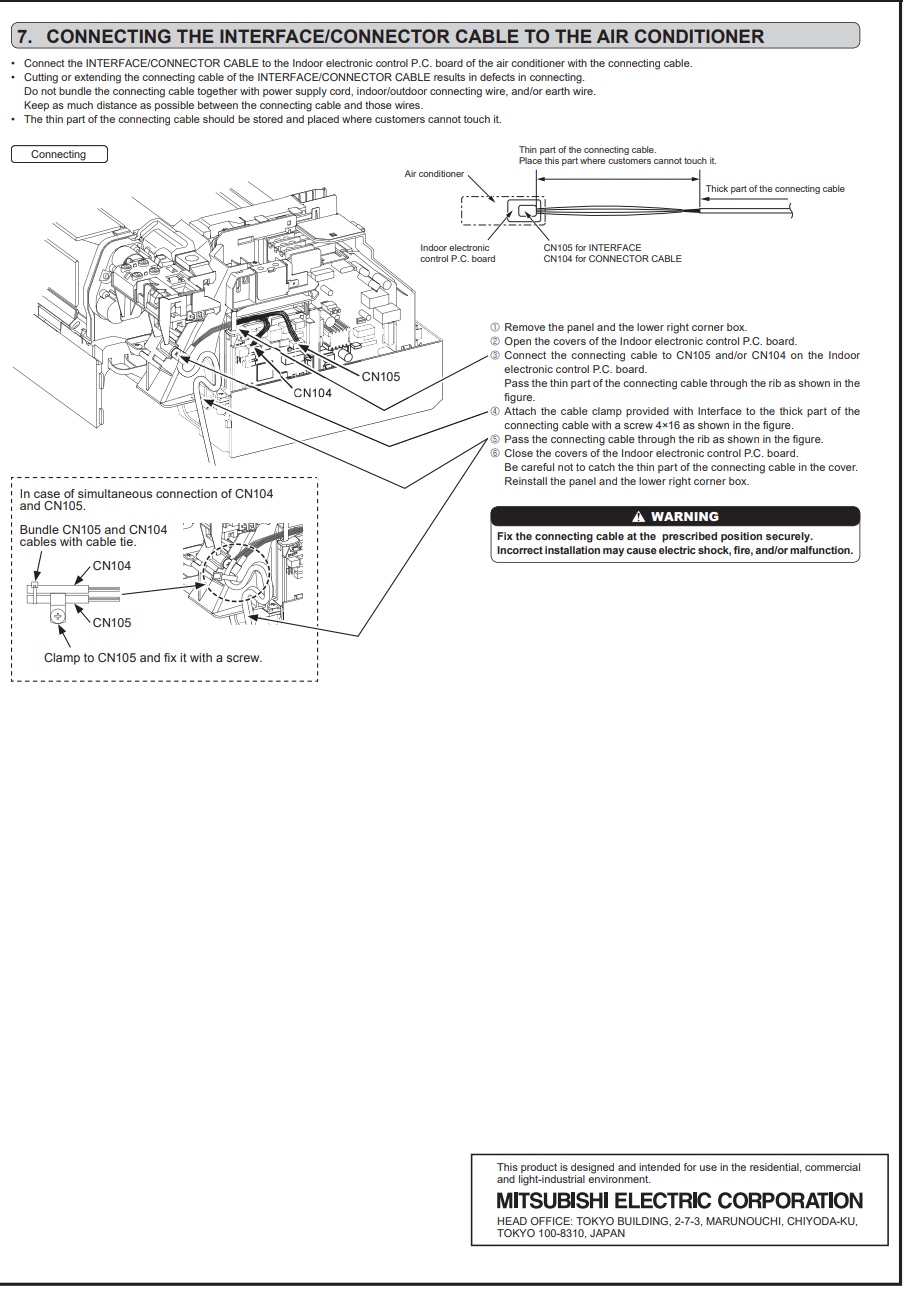 This screenshot has height=1308, width=924. I want to click on use, so click(708, 1168).
